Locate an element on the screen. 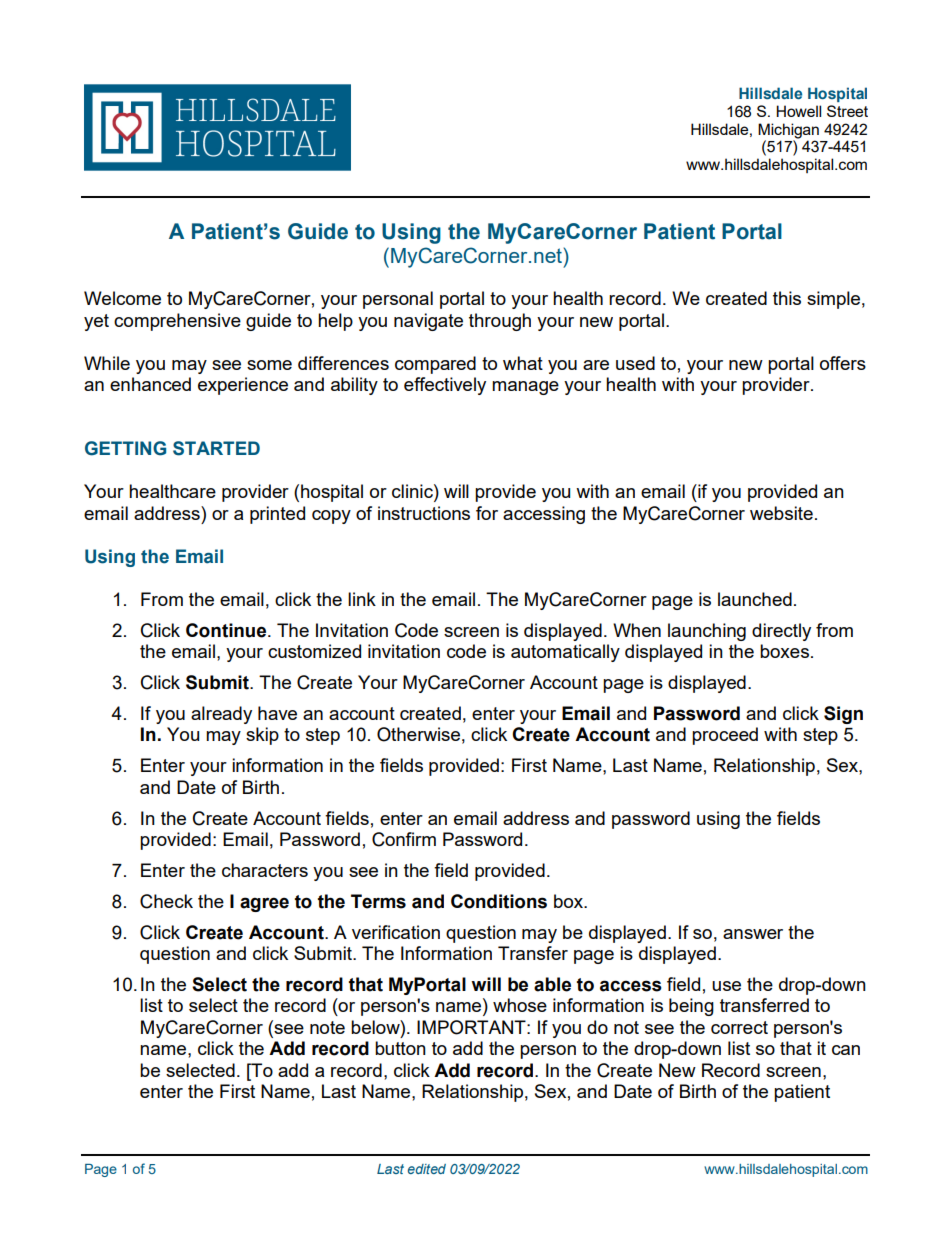 Image resolution: width=952 pixels, height=1233 pixels. STARTED is located at coordinates (216, 448).
